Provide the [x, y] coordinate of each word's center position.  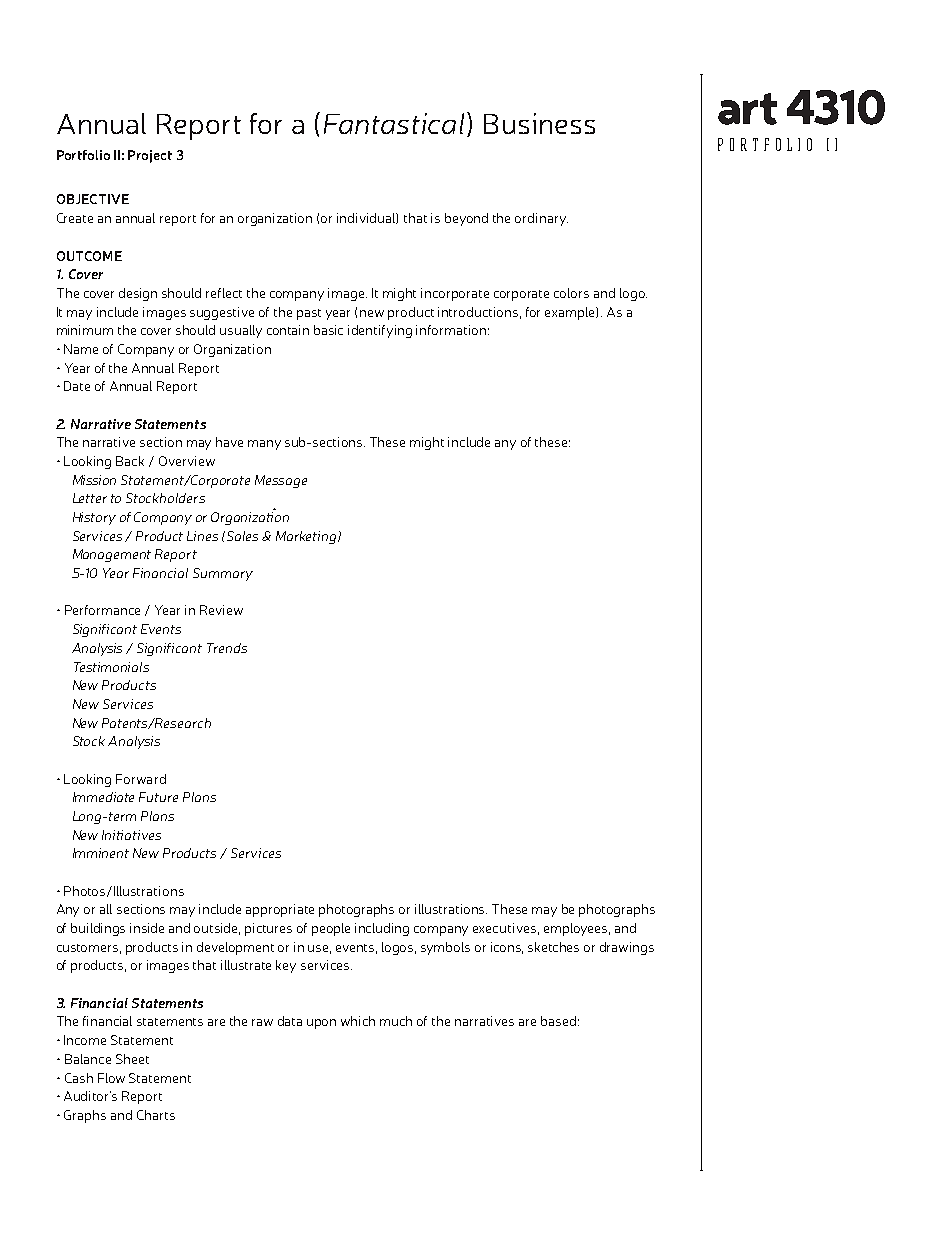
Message [281, 481]
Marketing [307, 537]
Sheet [132, 1059]
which [358, 1021]
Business [539, 123]
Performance [102, 610]
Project [150, 156]
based [558, 1021]
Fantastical [394, 123]
